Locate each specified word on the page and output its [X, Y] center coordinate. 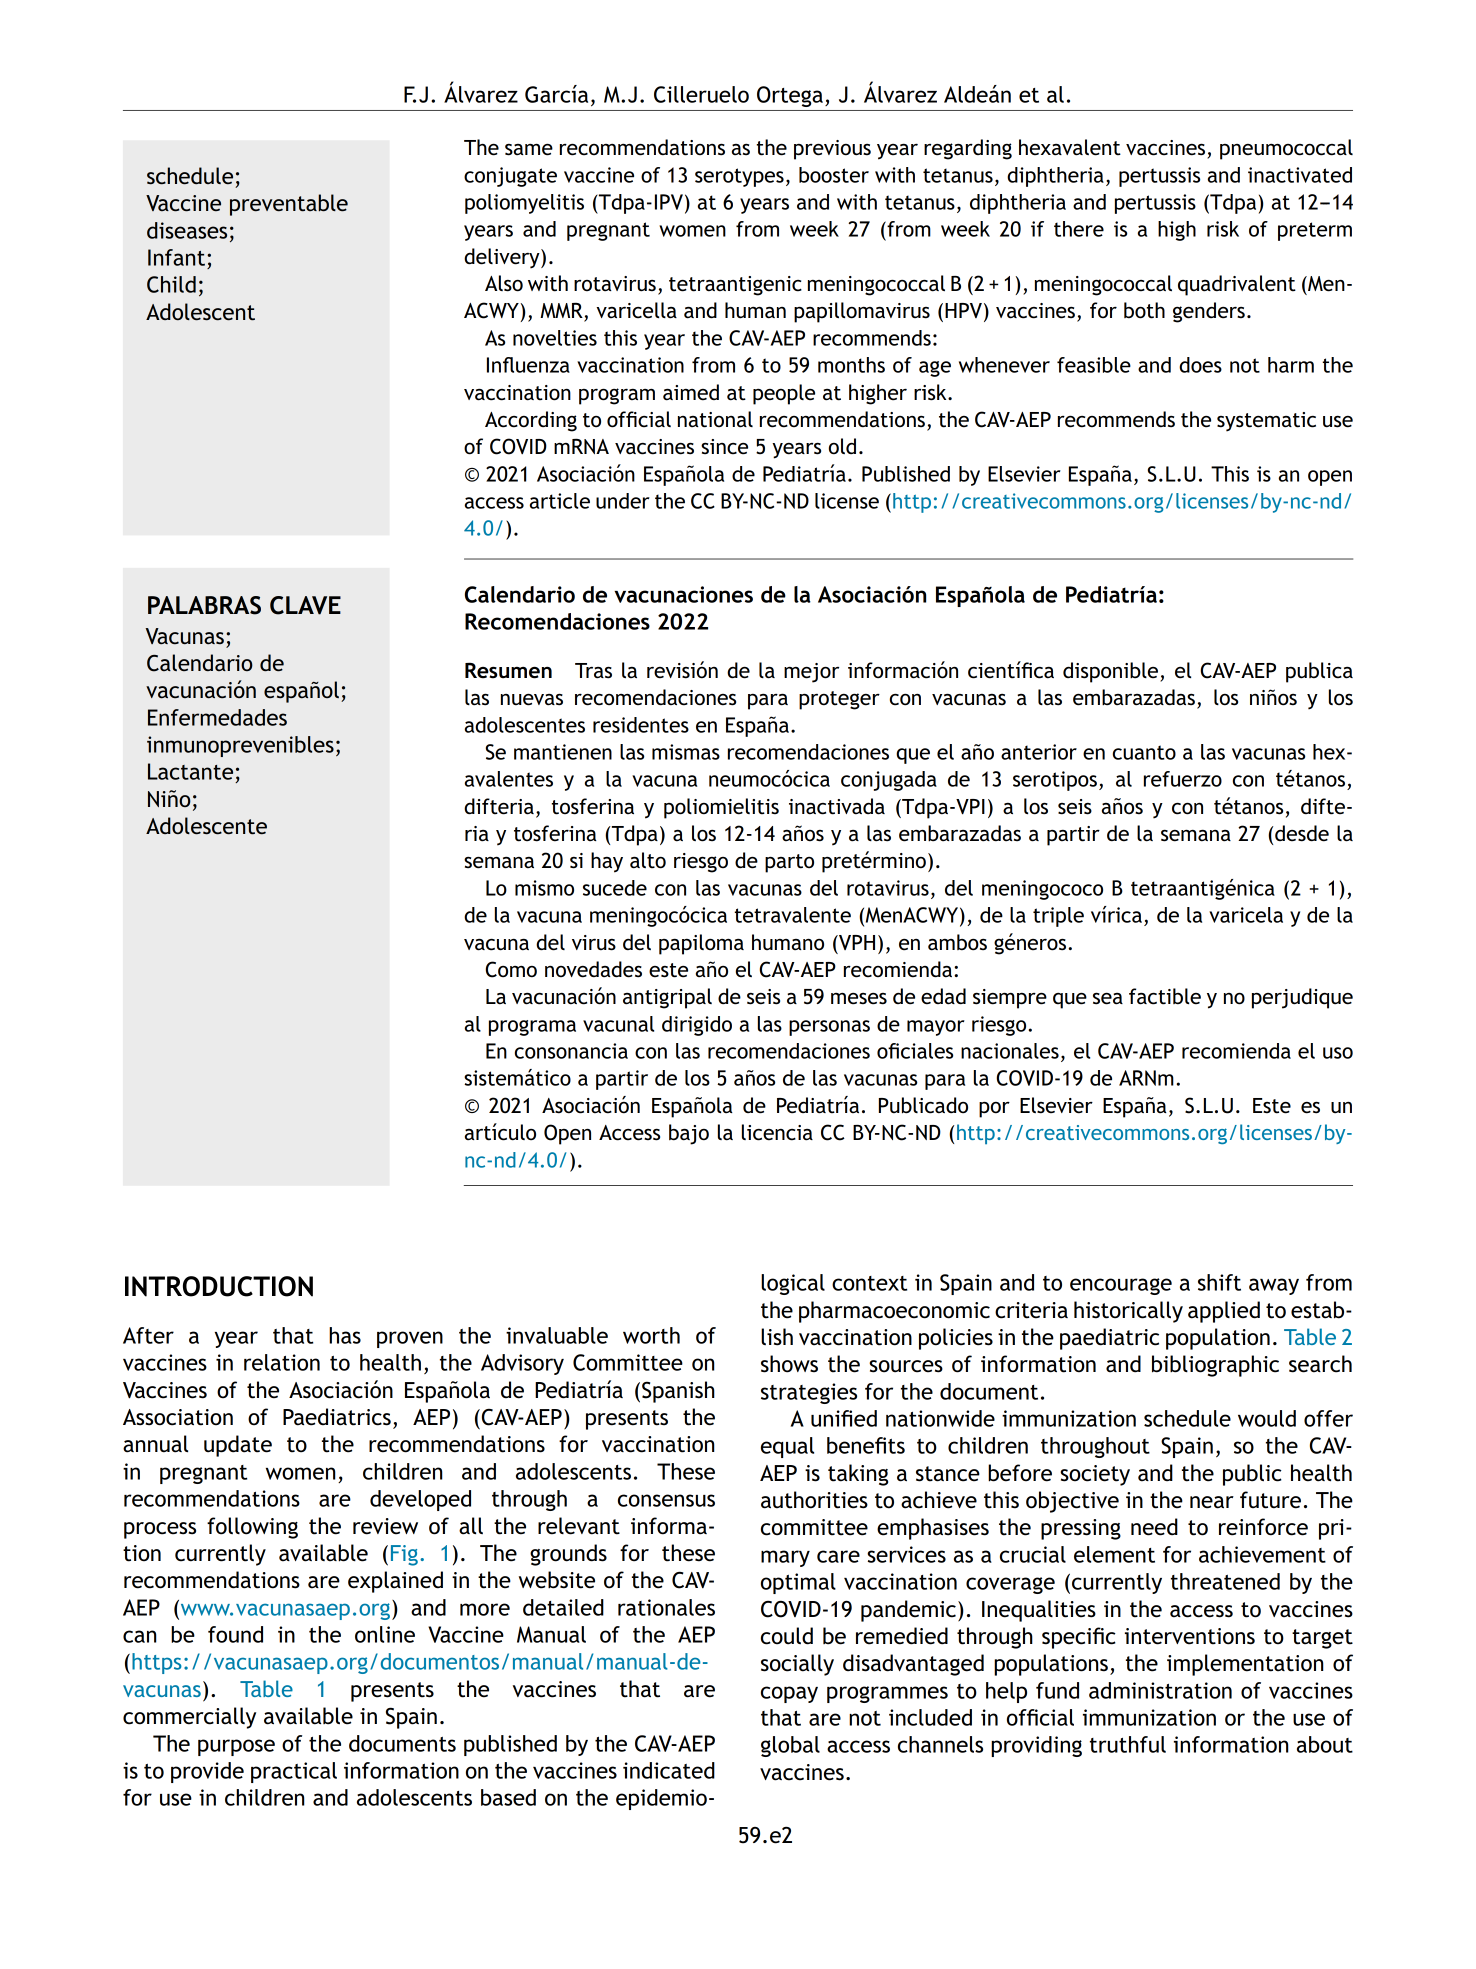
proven [410, 1339]
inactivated [1300, 175]
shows [789, 1364]
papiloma [701, 944]
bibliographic [1215, 1366]
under [623, 501]
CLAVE [305, 605]
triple [1058, 917]
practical [294, 1772]
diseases [187, 230]
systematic [1266, 421]
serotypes [739, 177]
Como [511, 969]
